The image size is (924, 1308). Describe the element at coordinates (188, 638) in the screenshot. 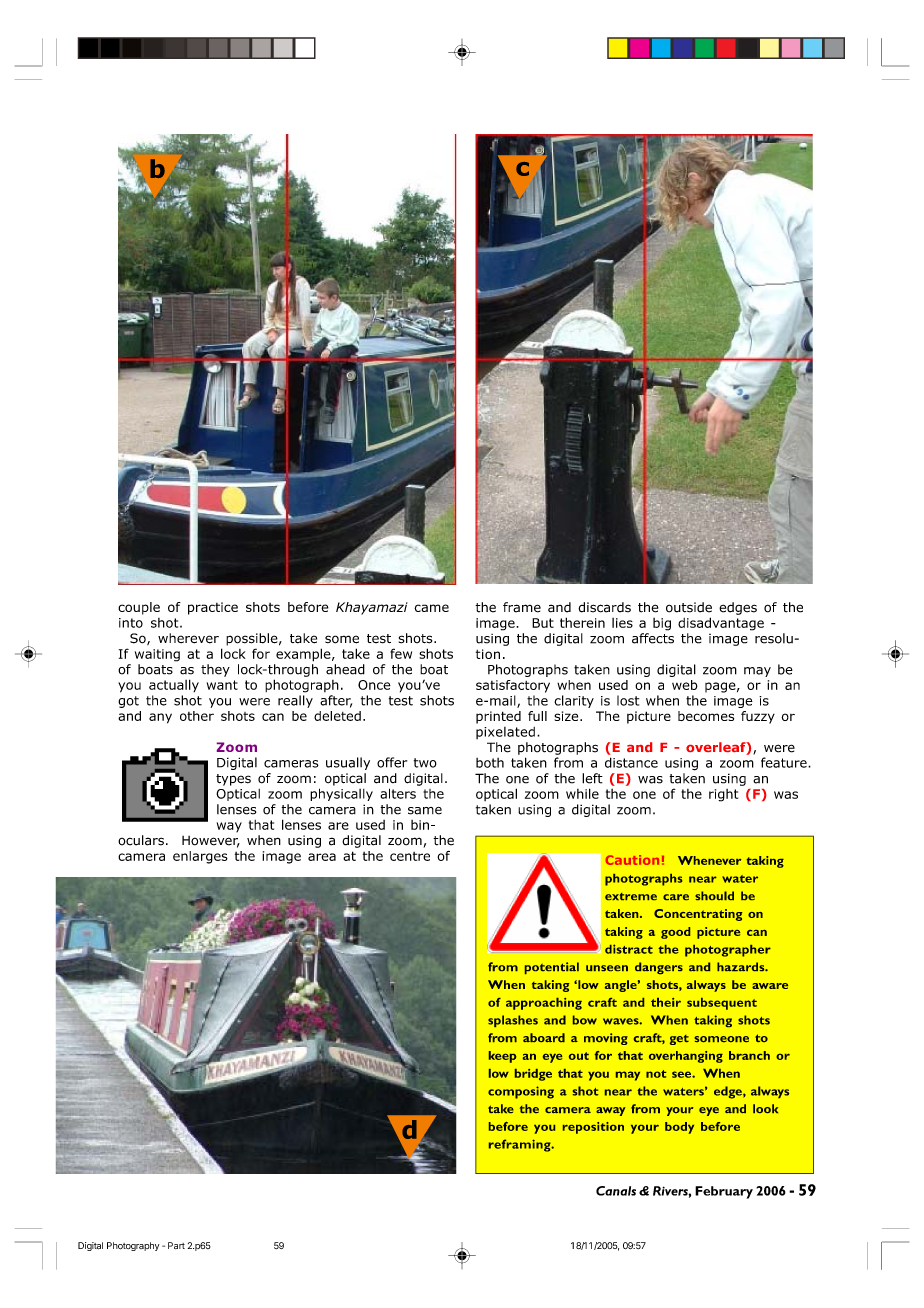

I see `wherever` at that location.
